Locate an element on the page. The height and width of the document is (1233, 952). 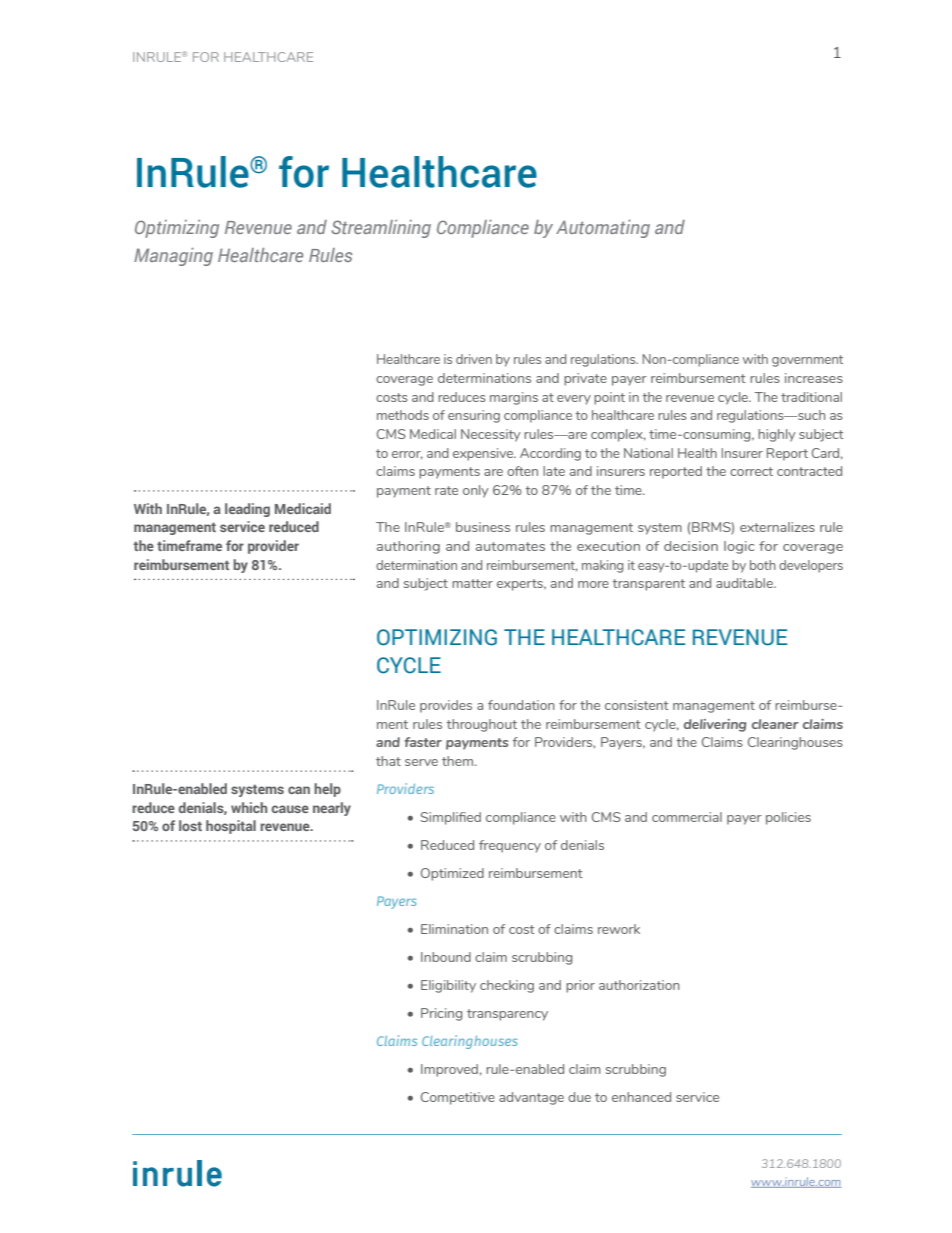
increases is located at coordinates (814, 378).
